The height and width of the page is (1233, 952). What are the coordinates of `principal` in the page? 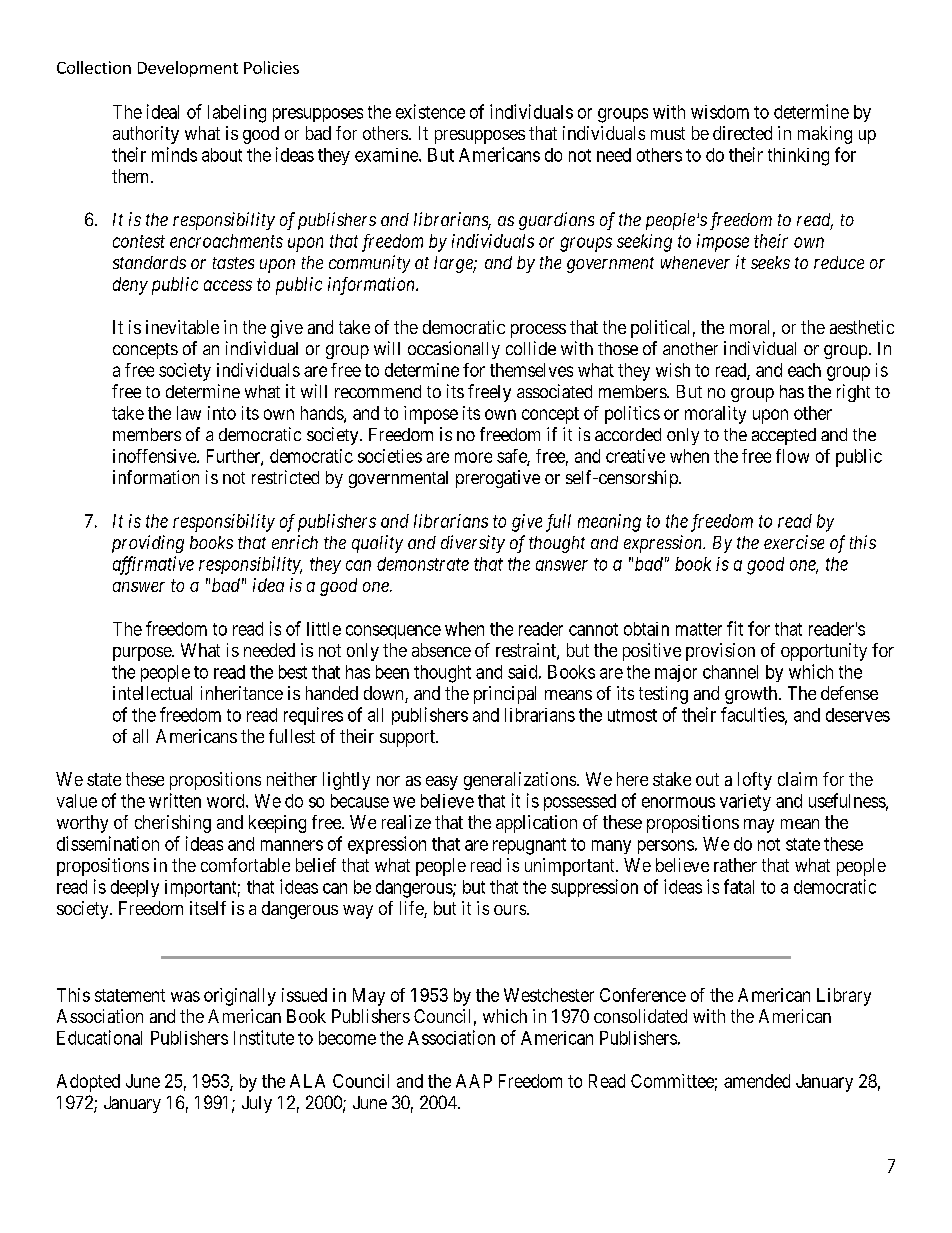 It's located at (505, 695).
